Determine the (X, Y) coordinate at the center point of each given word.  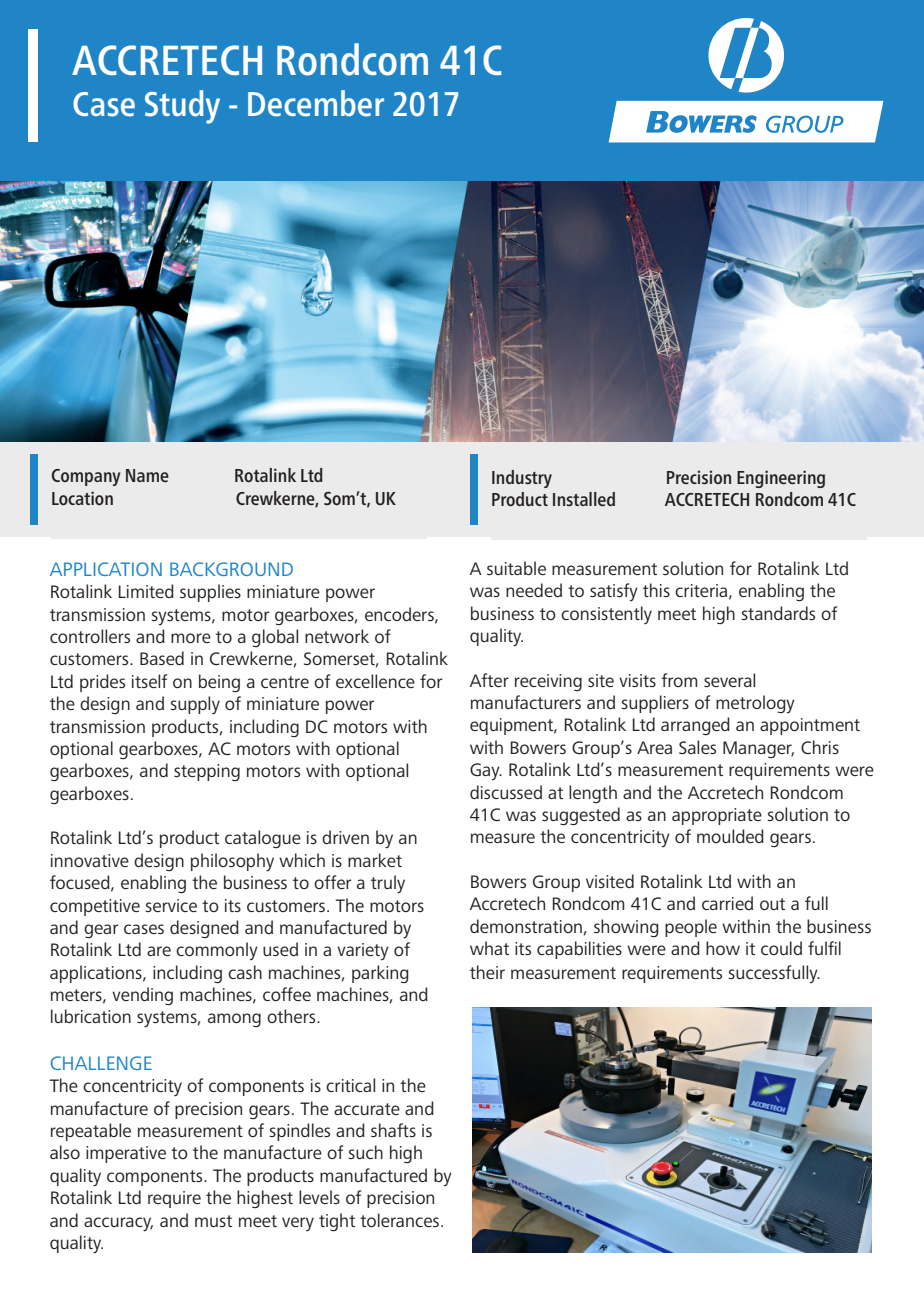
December (316, 103)
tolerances (399, 1220)
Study (182, 107)
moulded (730, 836)
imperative (126, 1154)
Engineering (781, 479)
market (375, 860)
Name (147, 475)
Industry (522, 479)
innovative (90, 860)
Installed (584, 499)
